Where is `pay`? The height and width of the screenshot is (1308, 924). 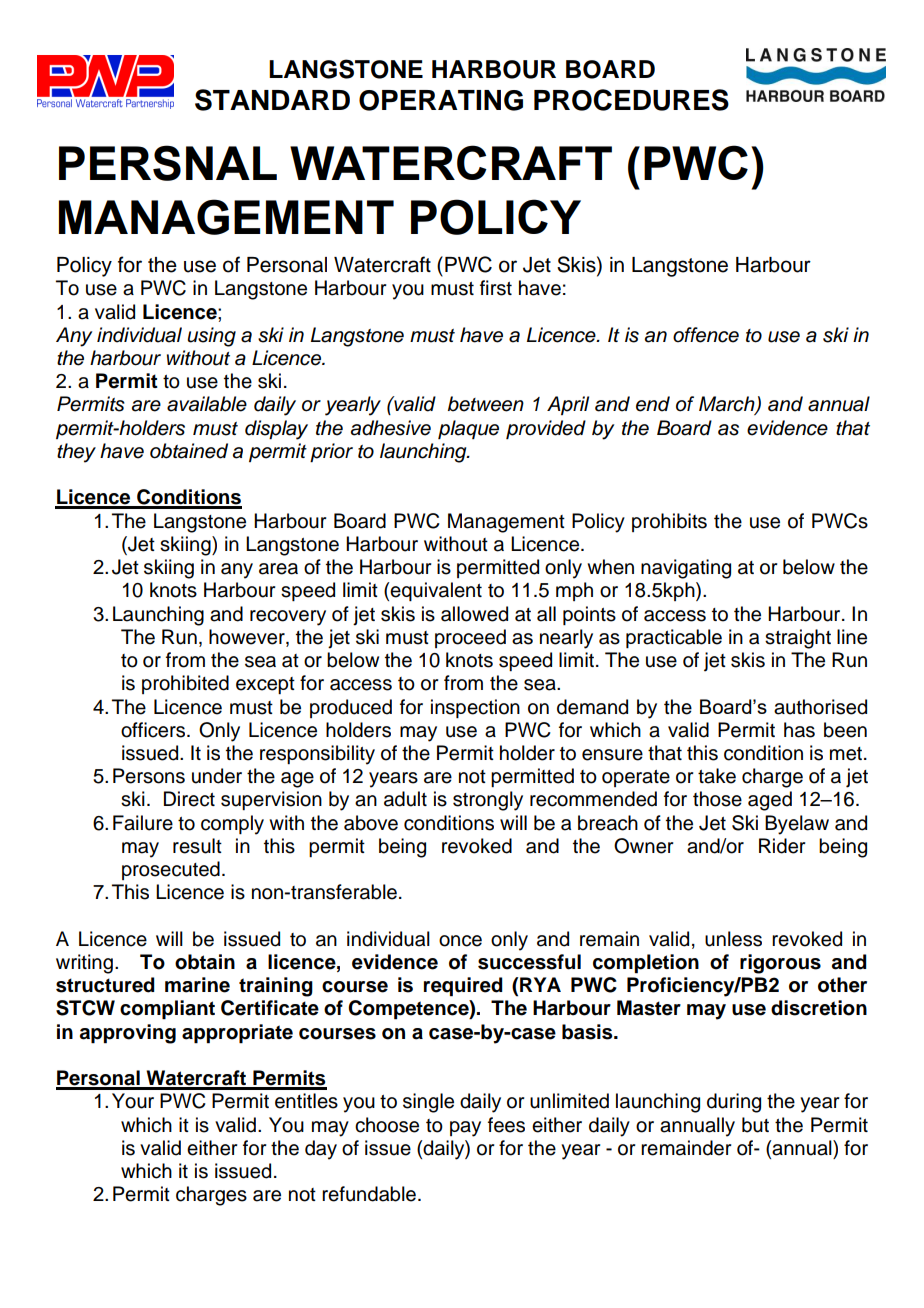 pay is located at coordinates (465, 1129).
